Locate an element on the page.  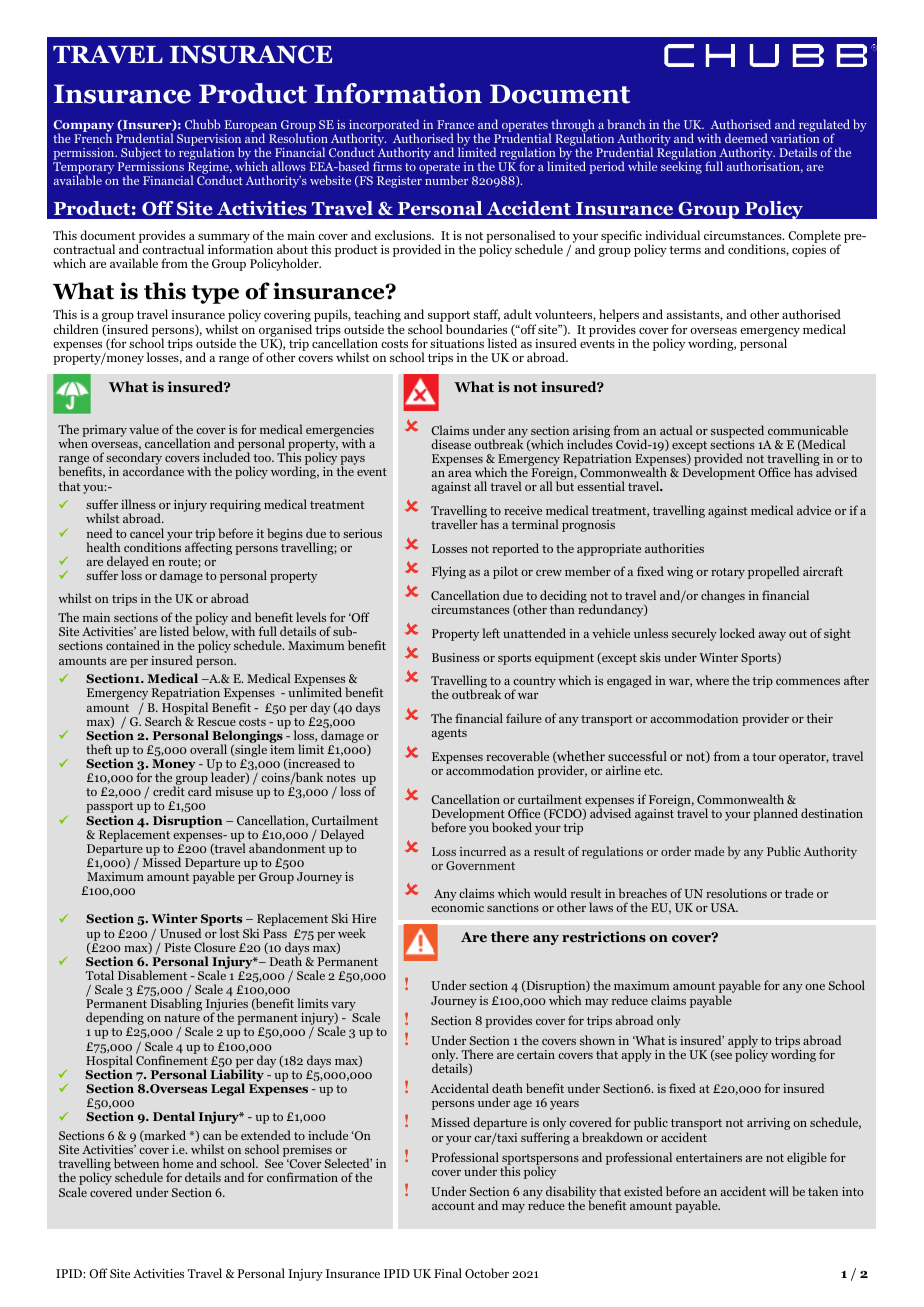
will is located at coordinates (779, 1191).
